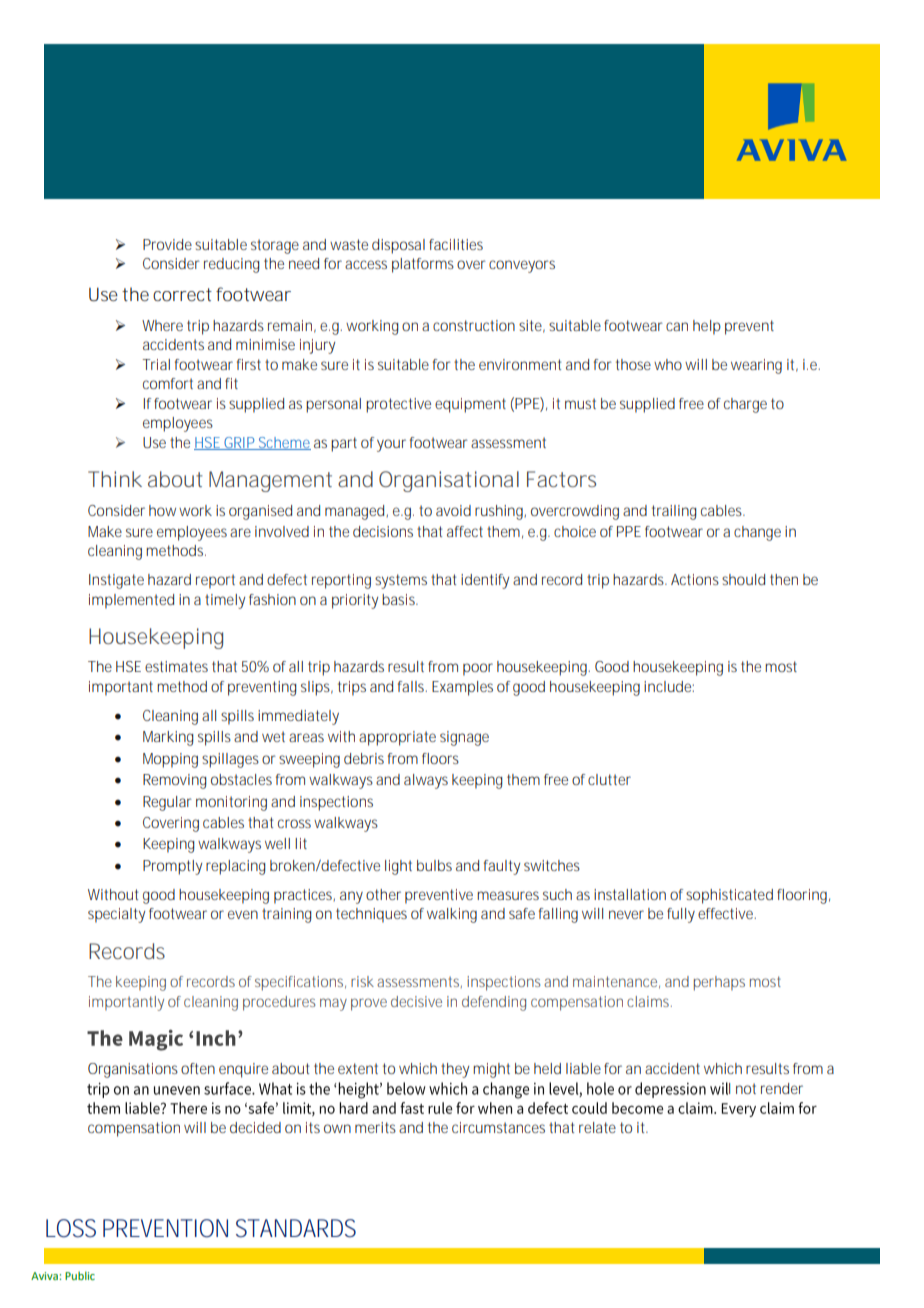 This document has width=924, height=1308. Describe the element at coordinates (296, 1228) in the document. I see `STANDARDS` at that location.
